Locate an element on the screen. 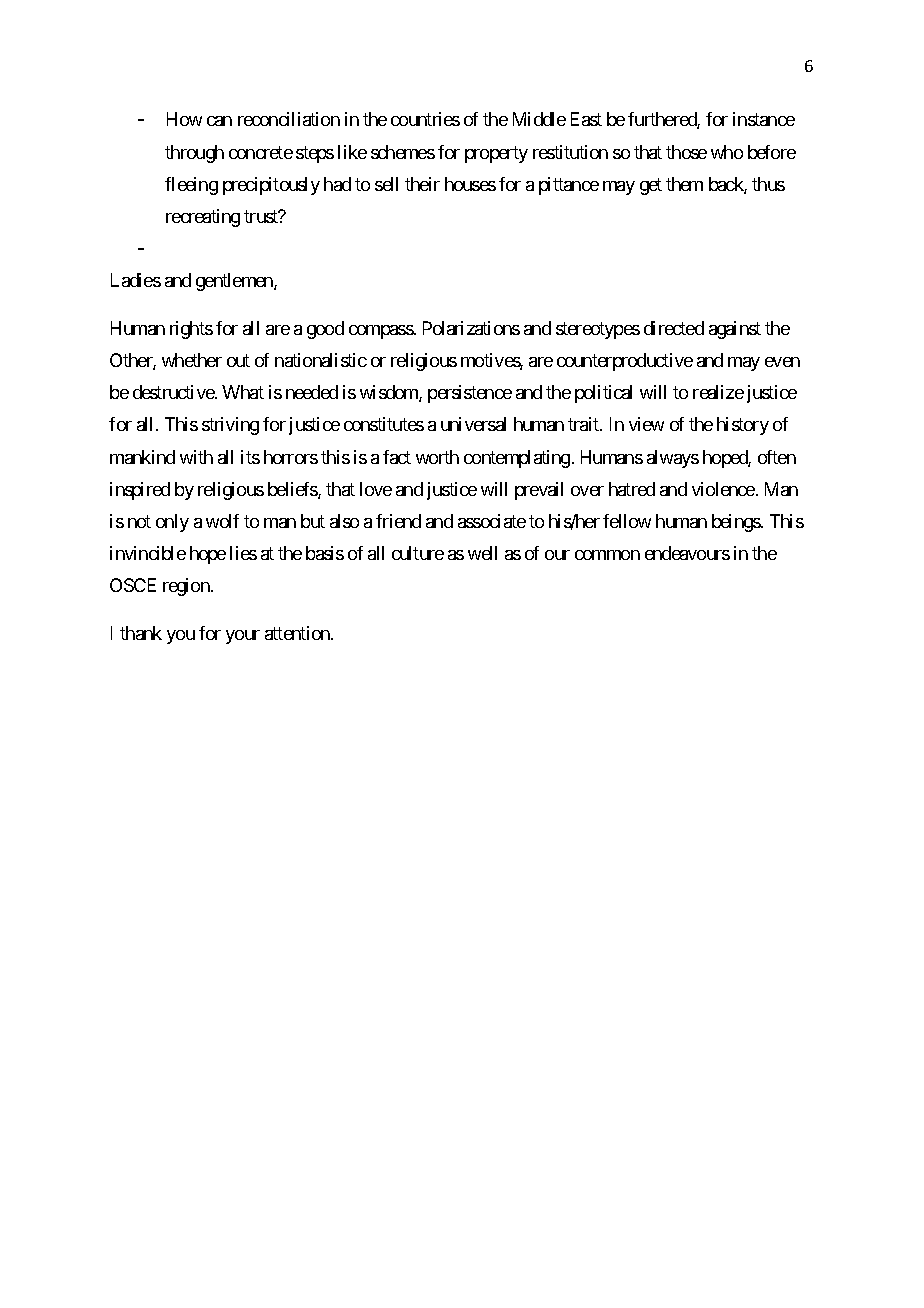 The width and height of the screenshot is (924, 1308). your is located at coordinates (243, 637).
